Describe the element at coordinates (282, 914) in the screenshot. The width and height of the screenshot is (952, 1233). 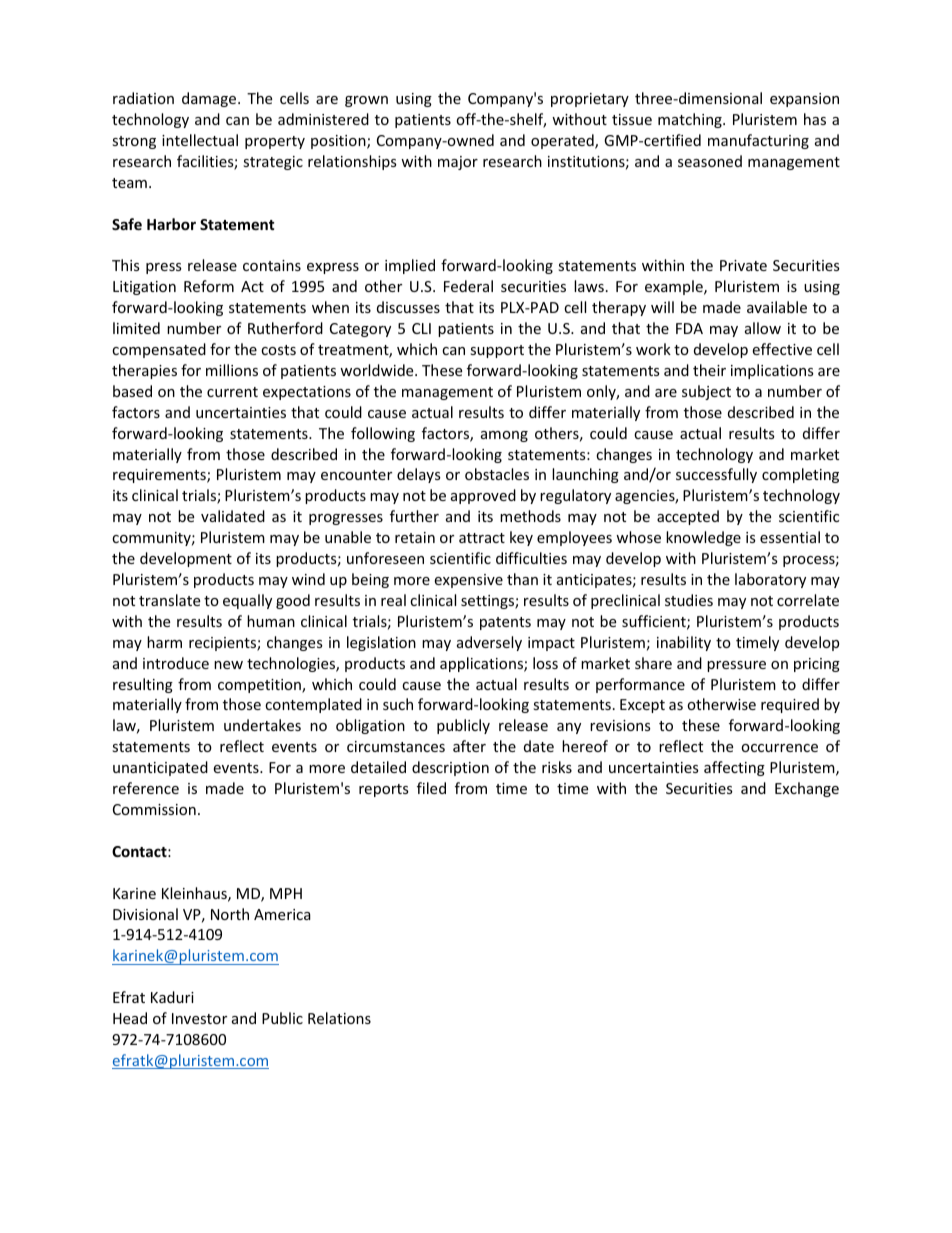
I see `America` at that location.
